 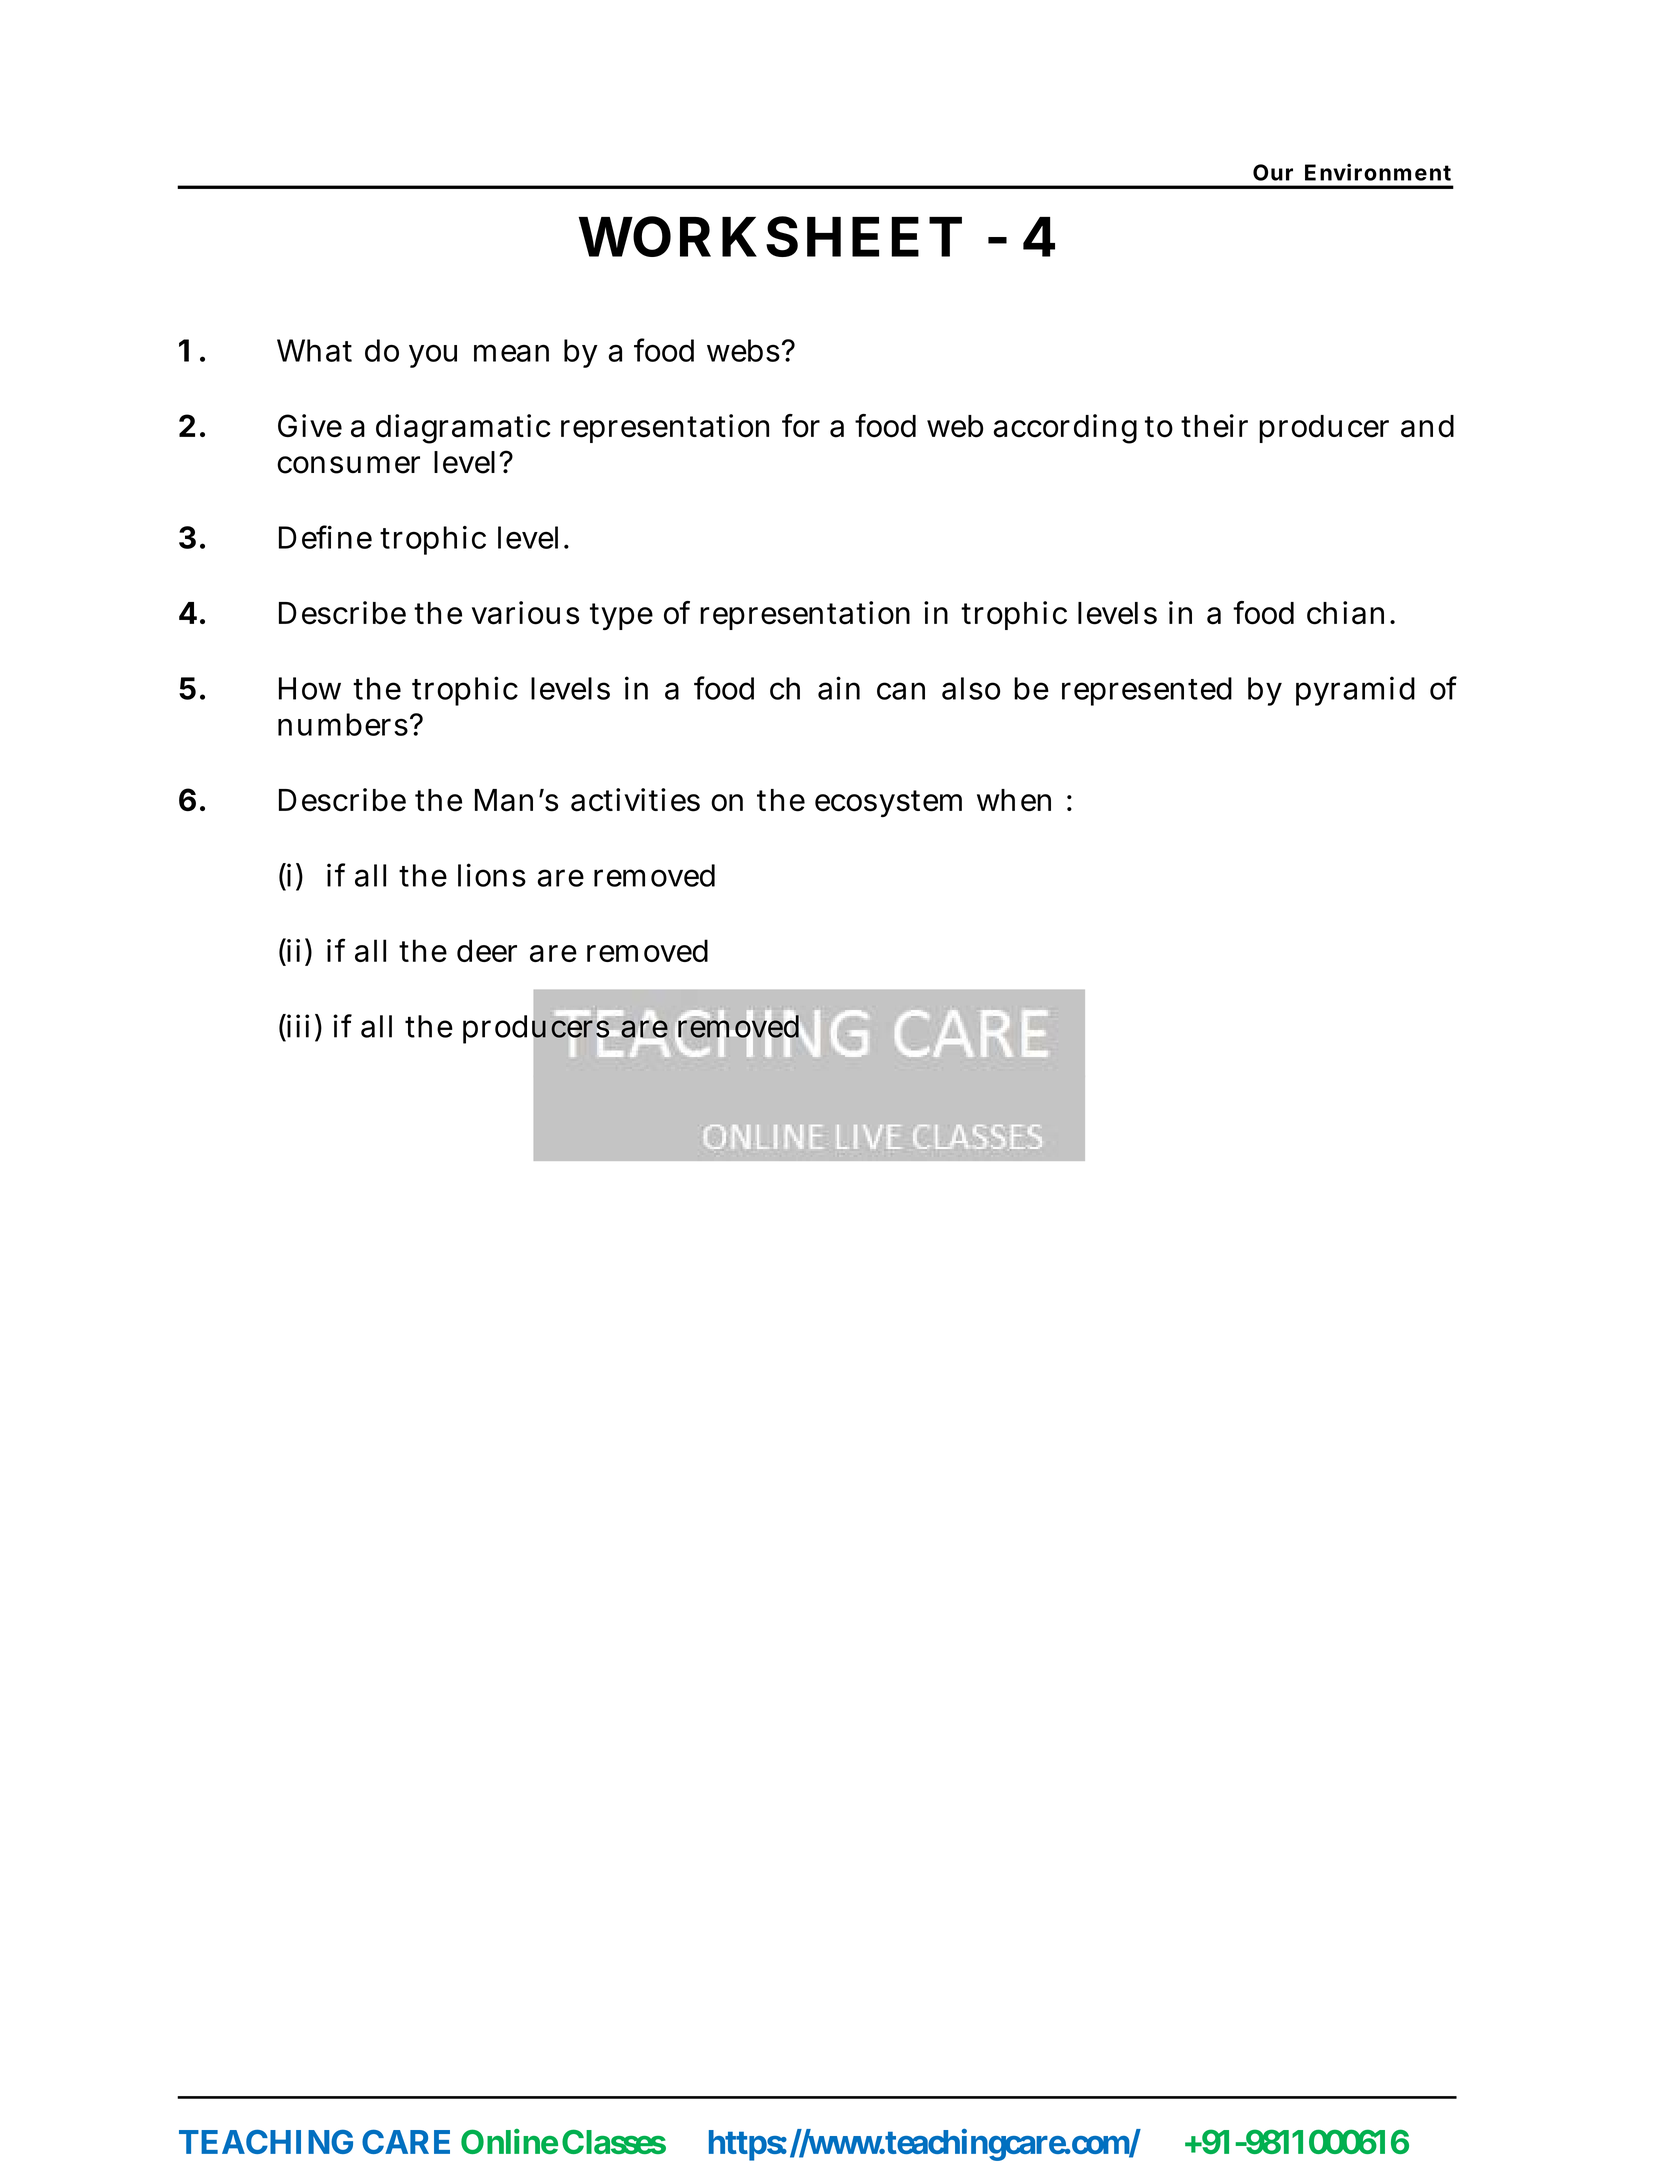 I want to click on ain, so click(x=839, y=688).
